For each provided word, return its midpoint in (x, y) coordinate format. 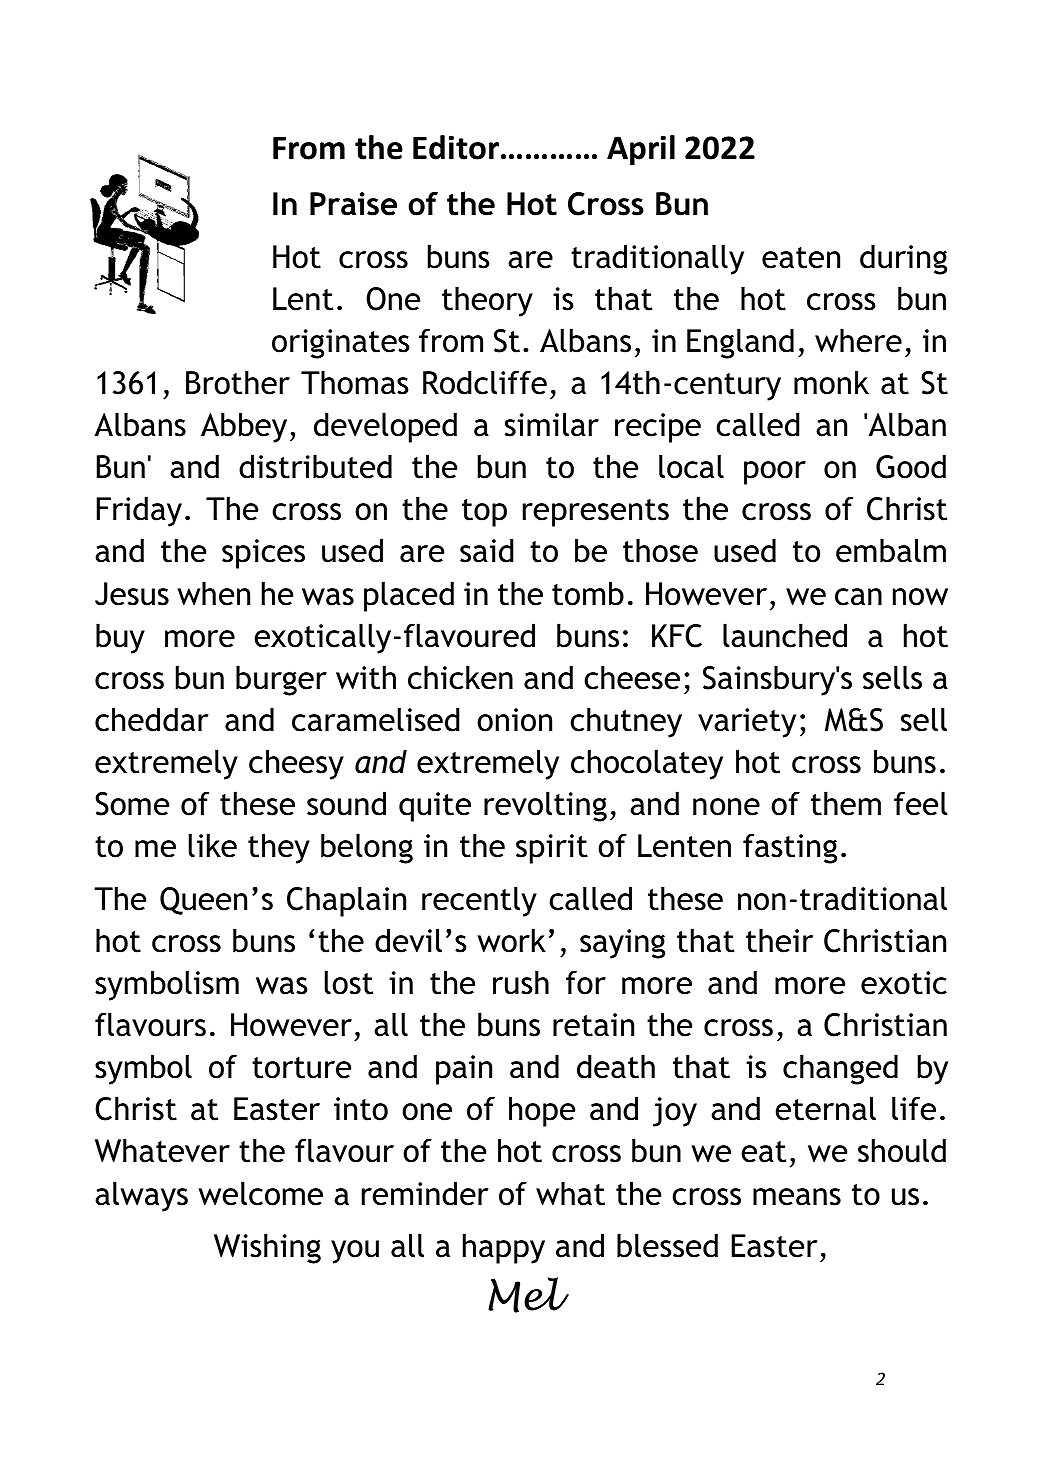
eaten (801, 258)
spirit (552, 849)
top (484, 513)
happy (504, 1248)
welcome (260, 1193)
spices (263, 554)
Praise (353, 204)
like (213, 845)
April (641, 150)
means (797, 1197)
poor (775, 473)
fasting (790, 848)
